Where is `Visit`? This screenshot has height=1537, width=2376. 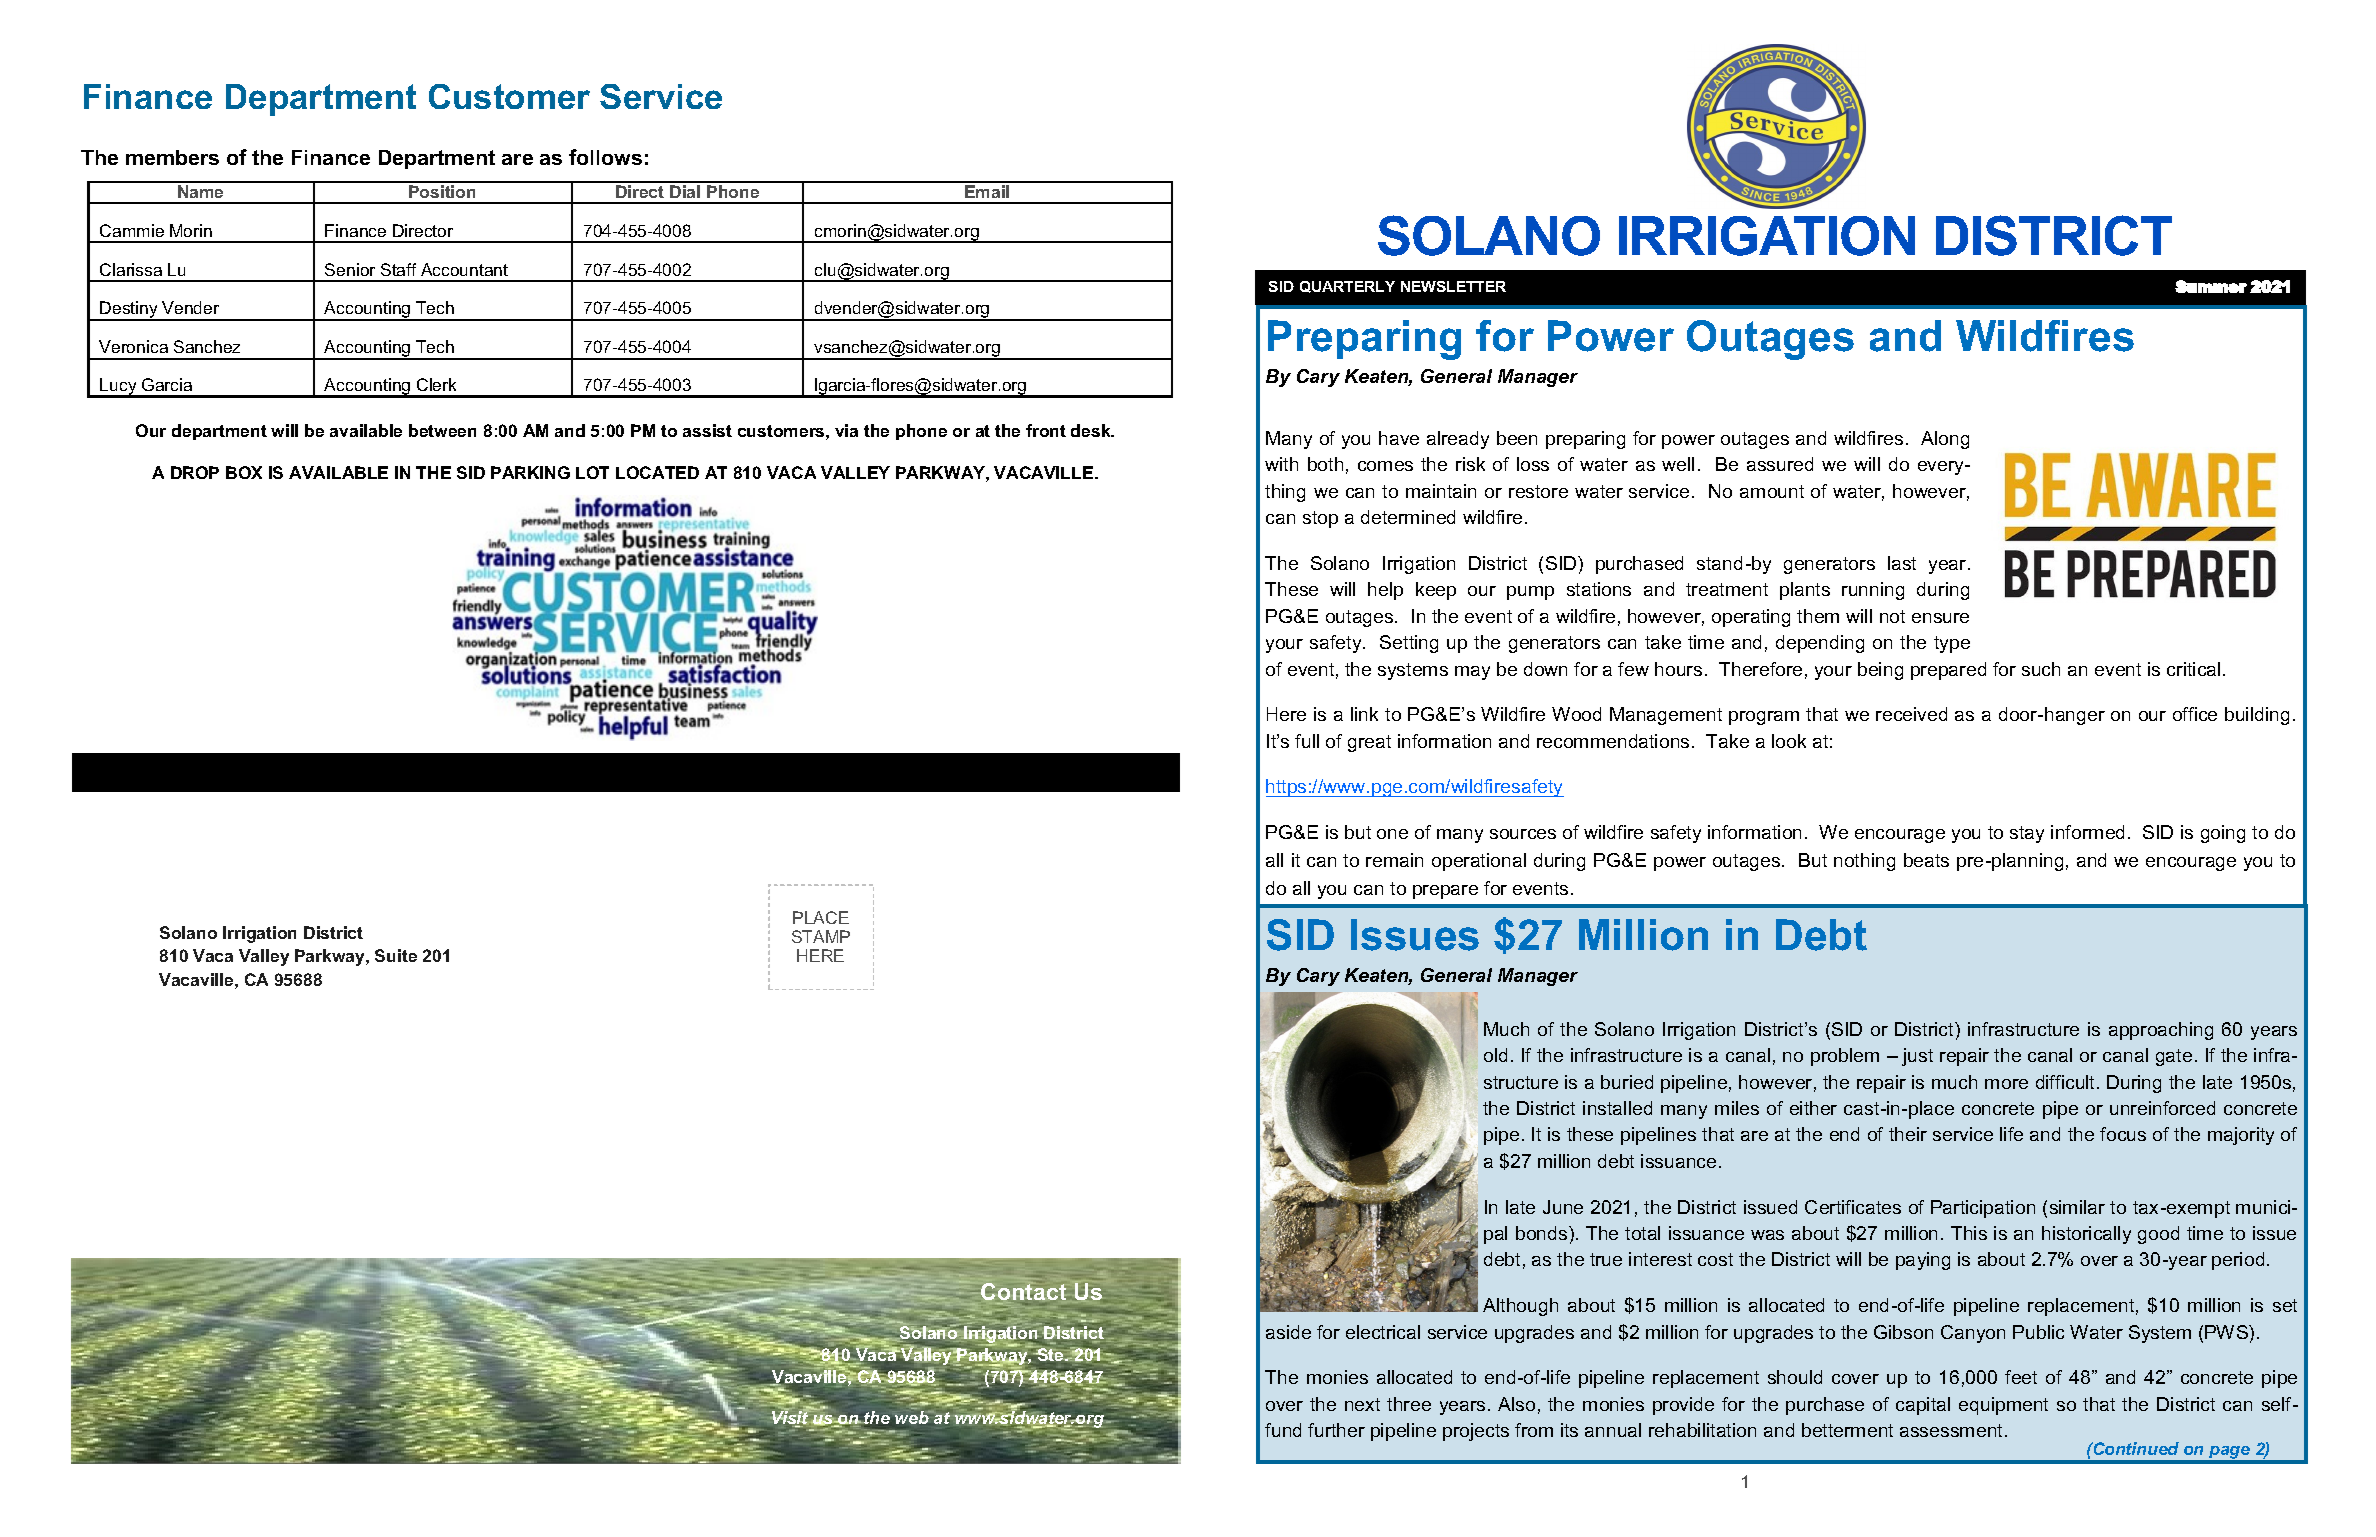
Visit is located at coordinates (791, 1419).
